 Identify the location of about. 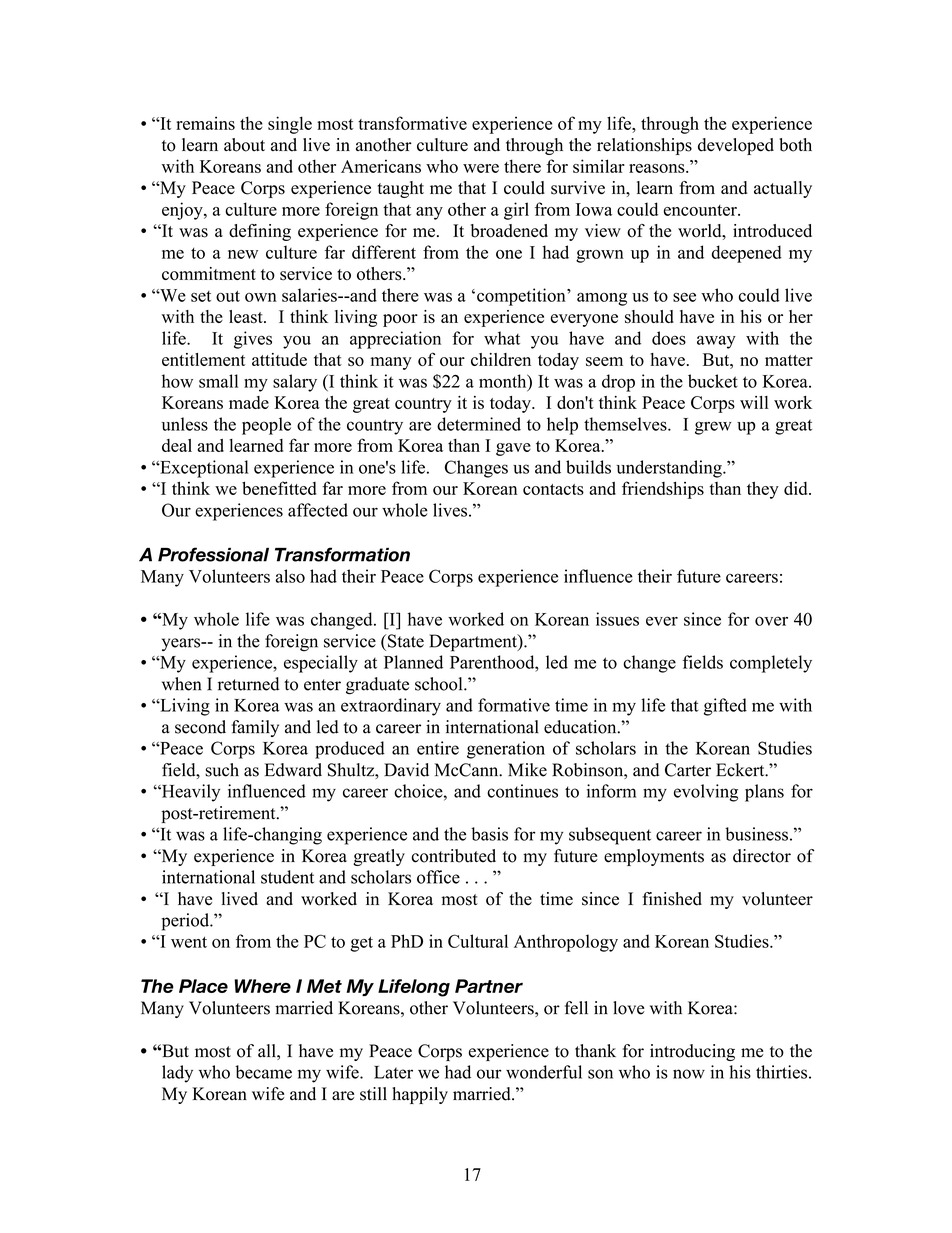
(244, 145).
